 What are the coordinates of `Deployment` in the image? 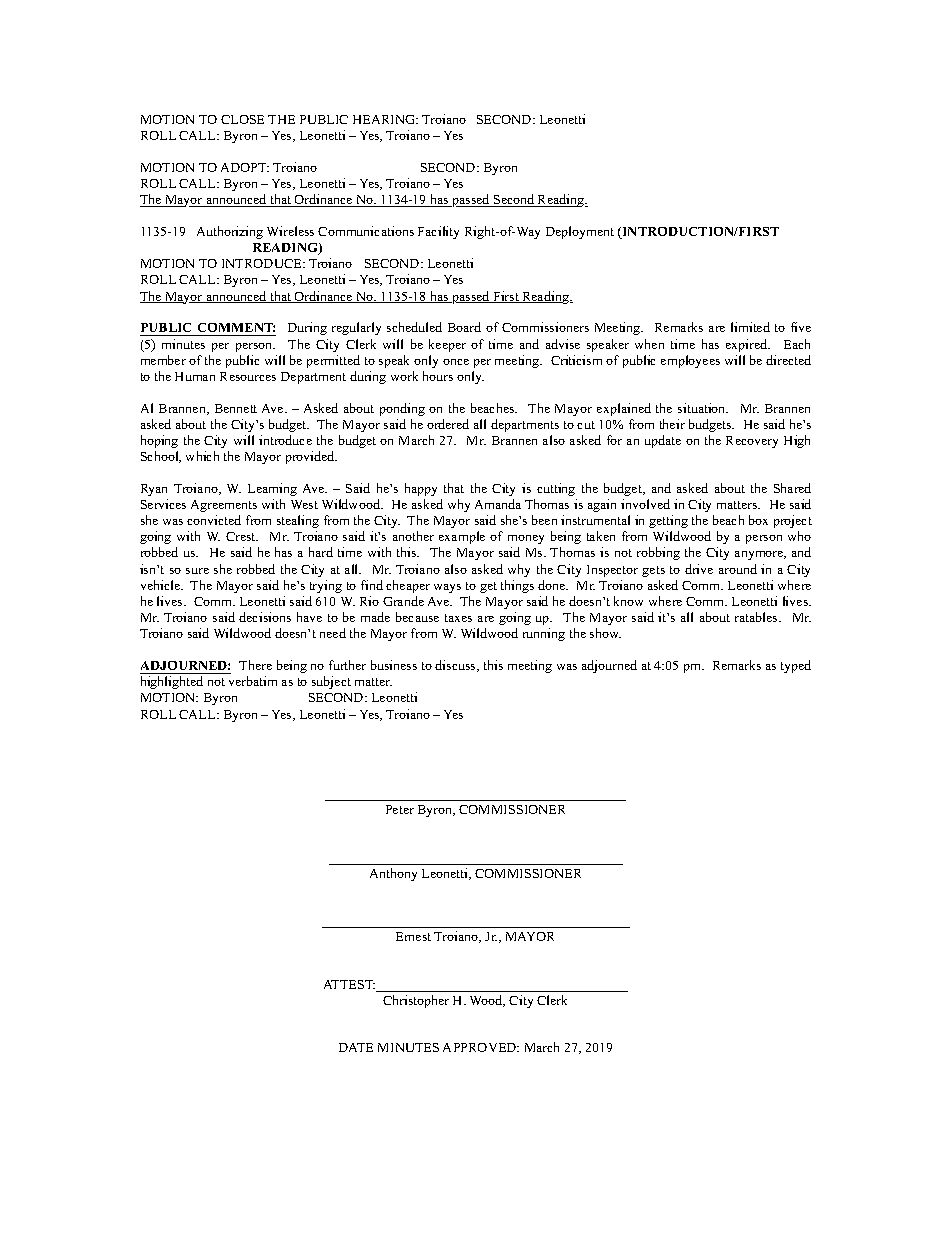 It's located at (580, 232).
